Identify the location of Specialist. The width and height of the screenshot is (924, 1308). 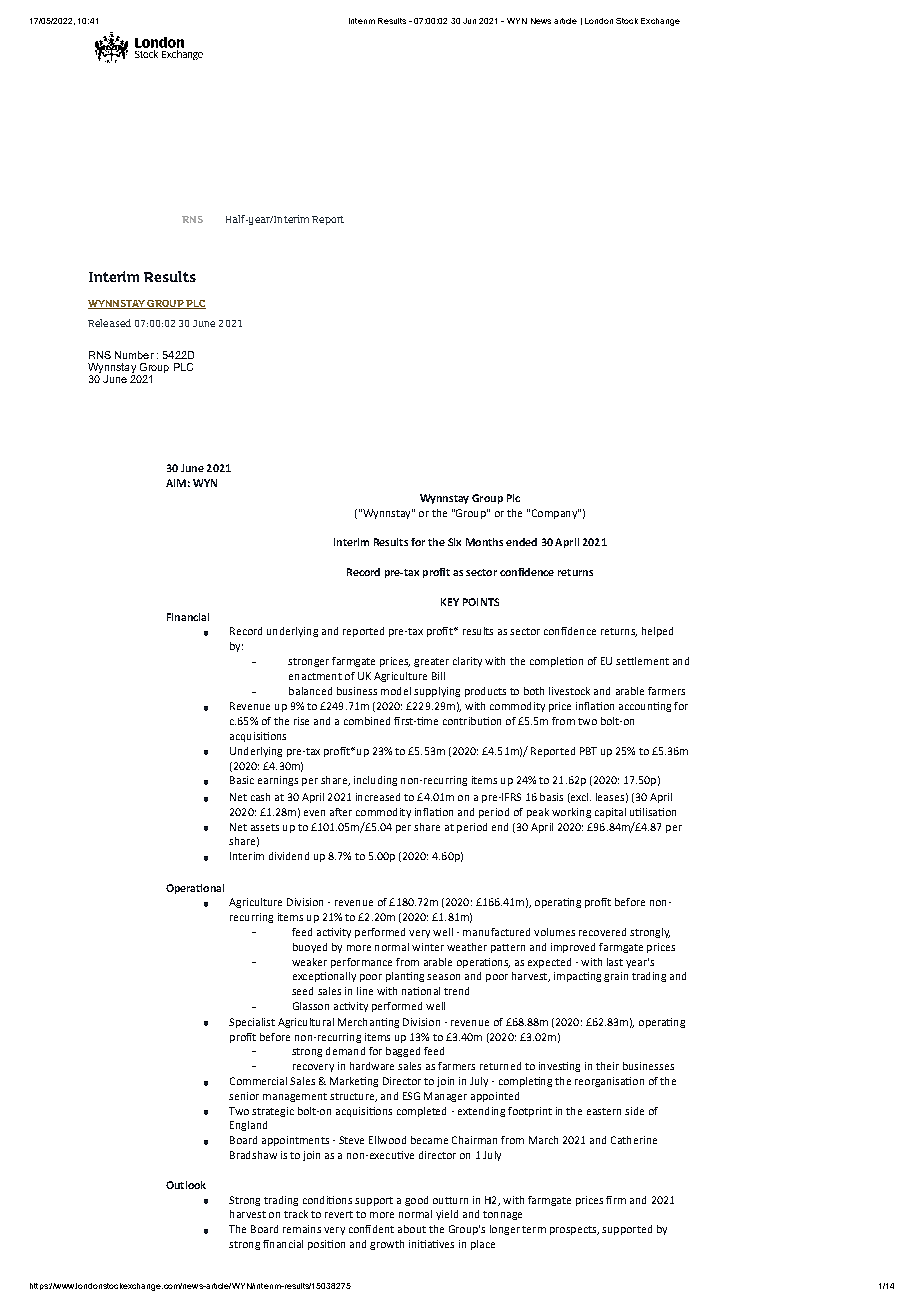
(252, 1023).
